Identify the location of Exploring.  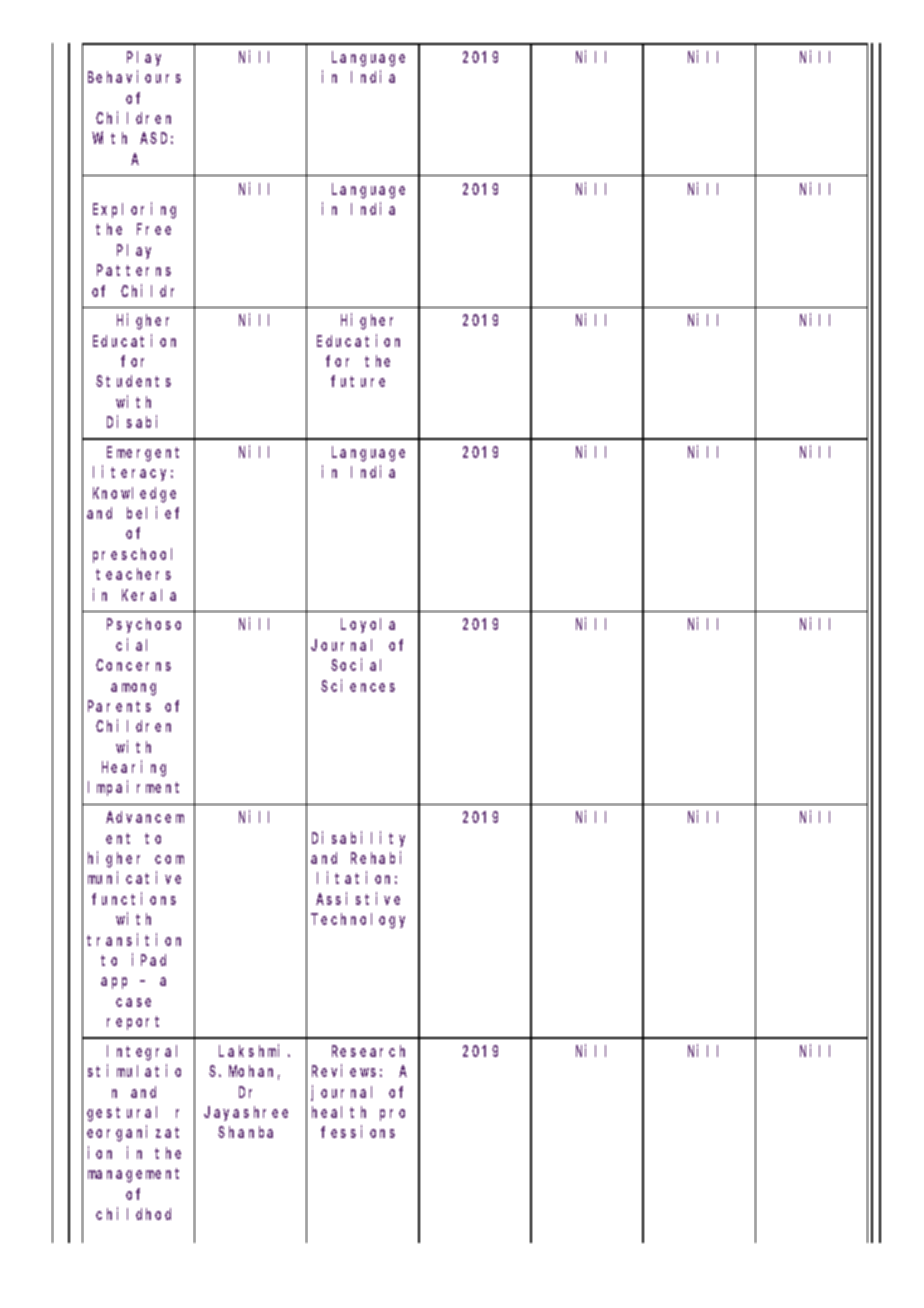
(134, 210).
